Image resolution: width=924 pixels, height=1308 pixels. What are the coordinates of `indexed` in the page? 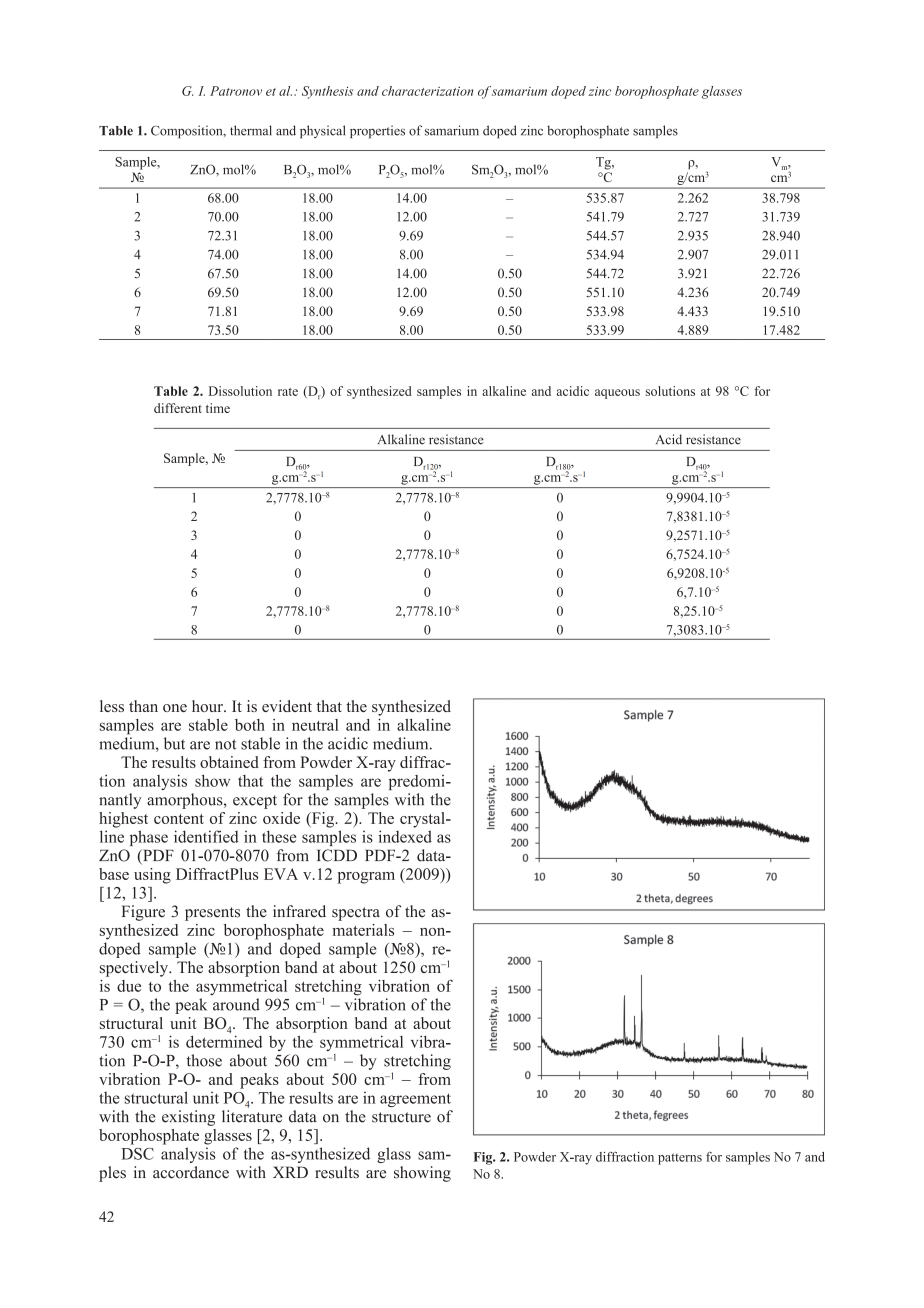 It's located at (405, 836).
